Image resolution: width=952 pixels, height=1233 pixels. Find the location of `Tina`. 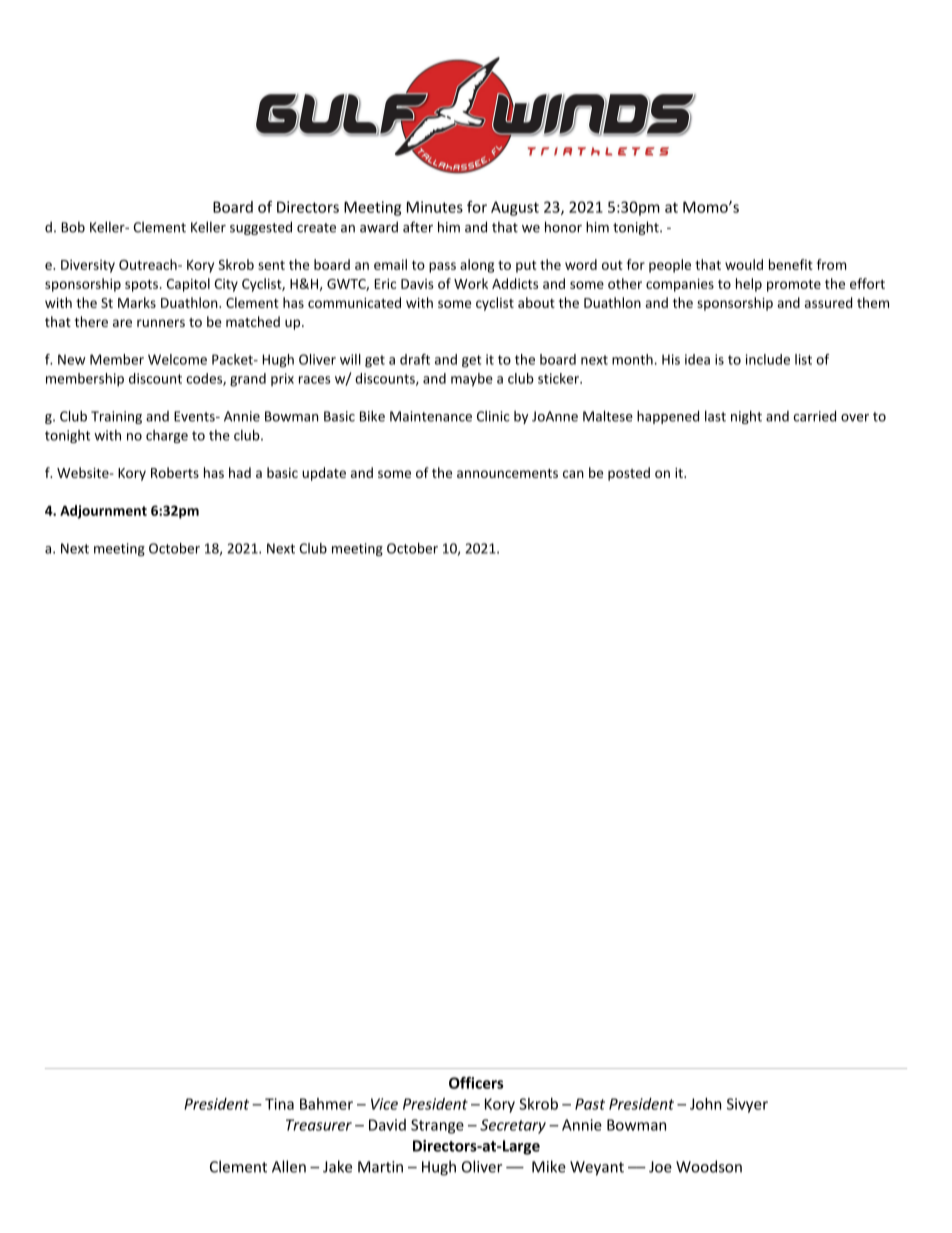

Tina is located at coordinates (279, 1104).
